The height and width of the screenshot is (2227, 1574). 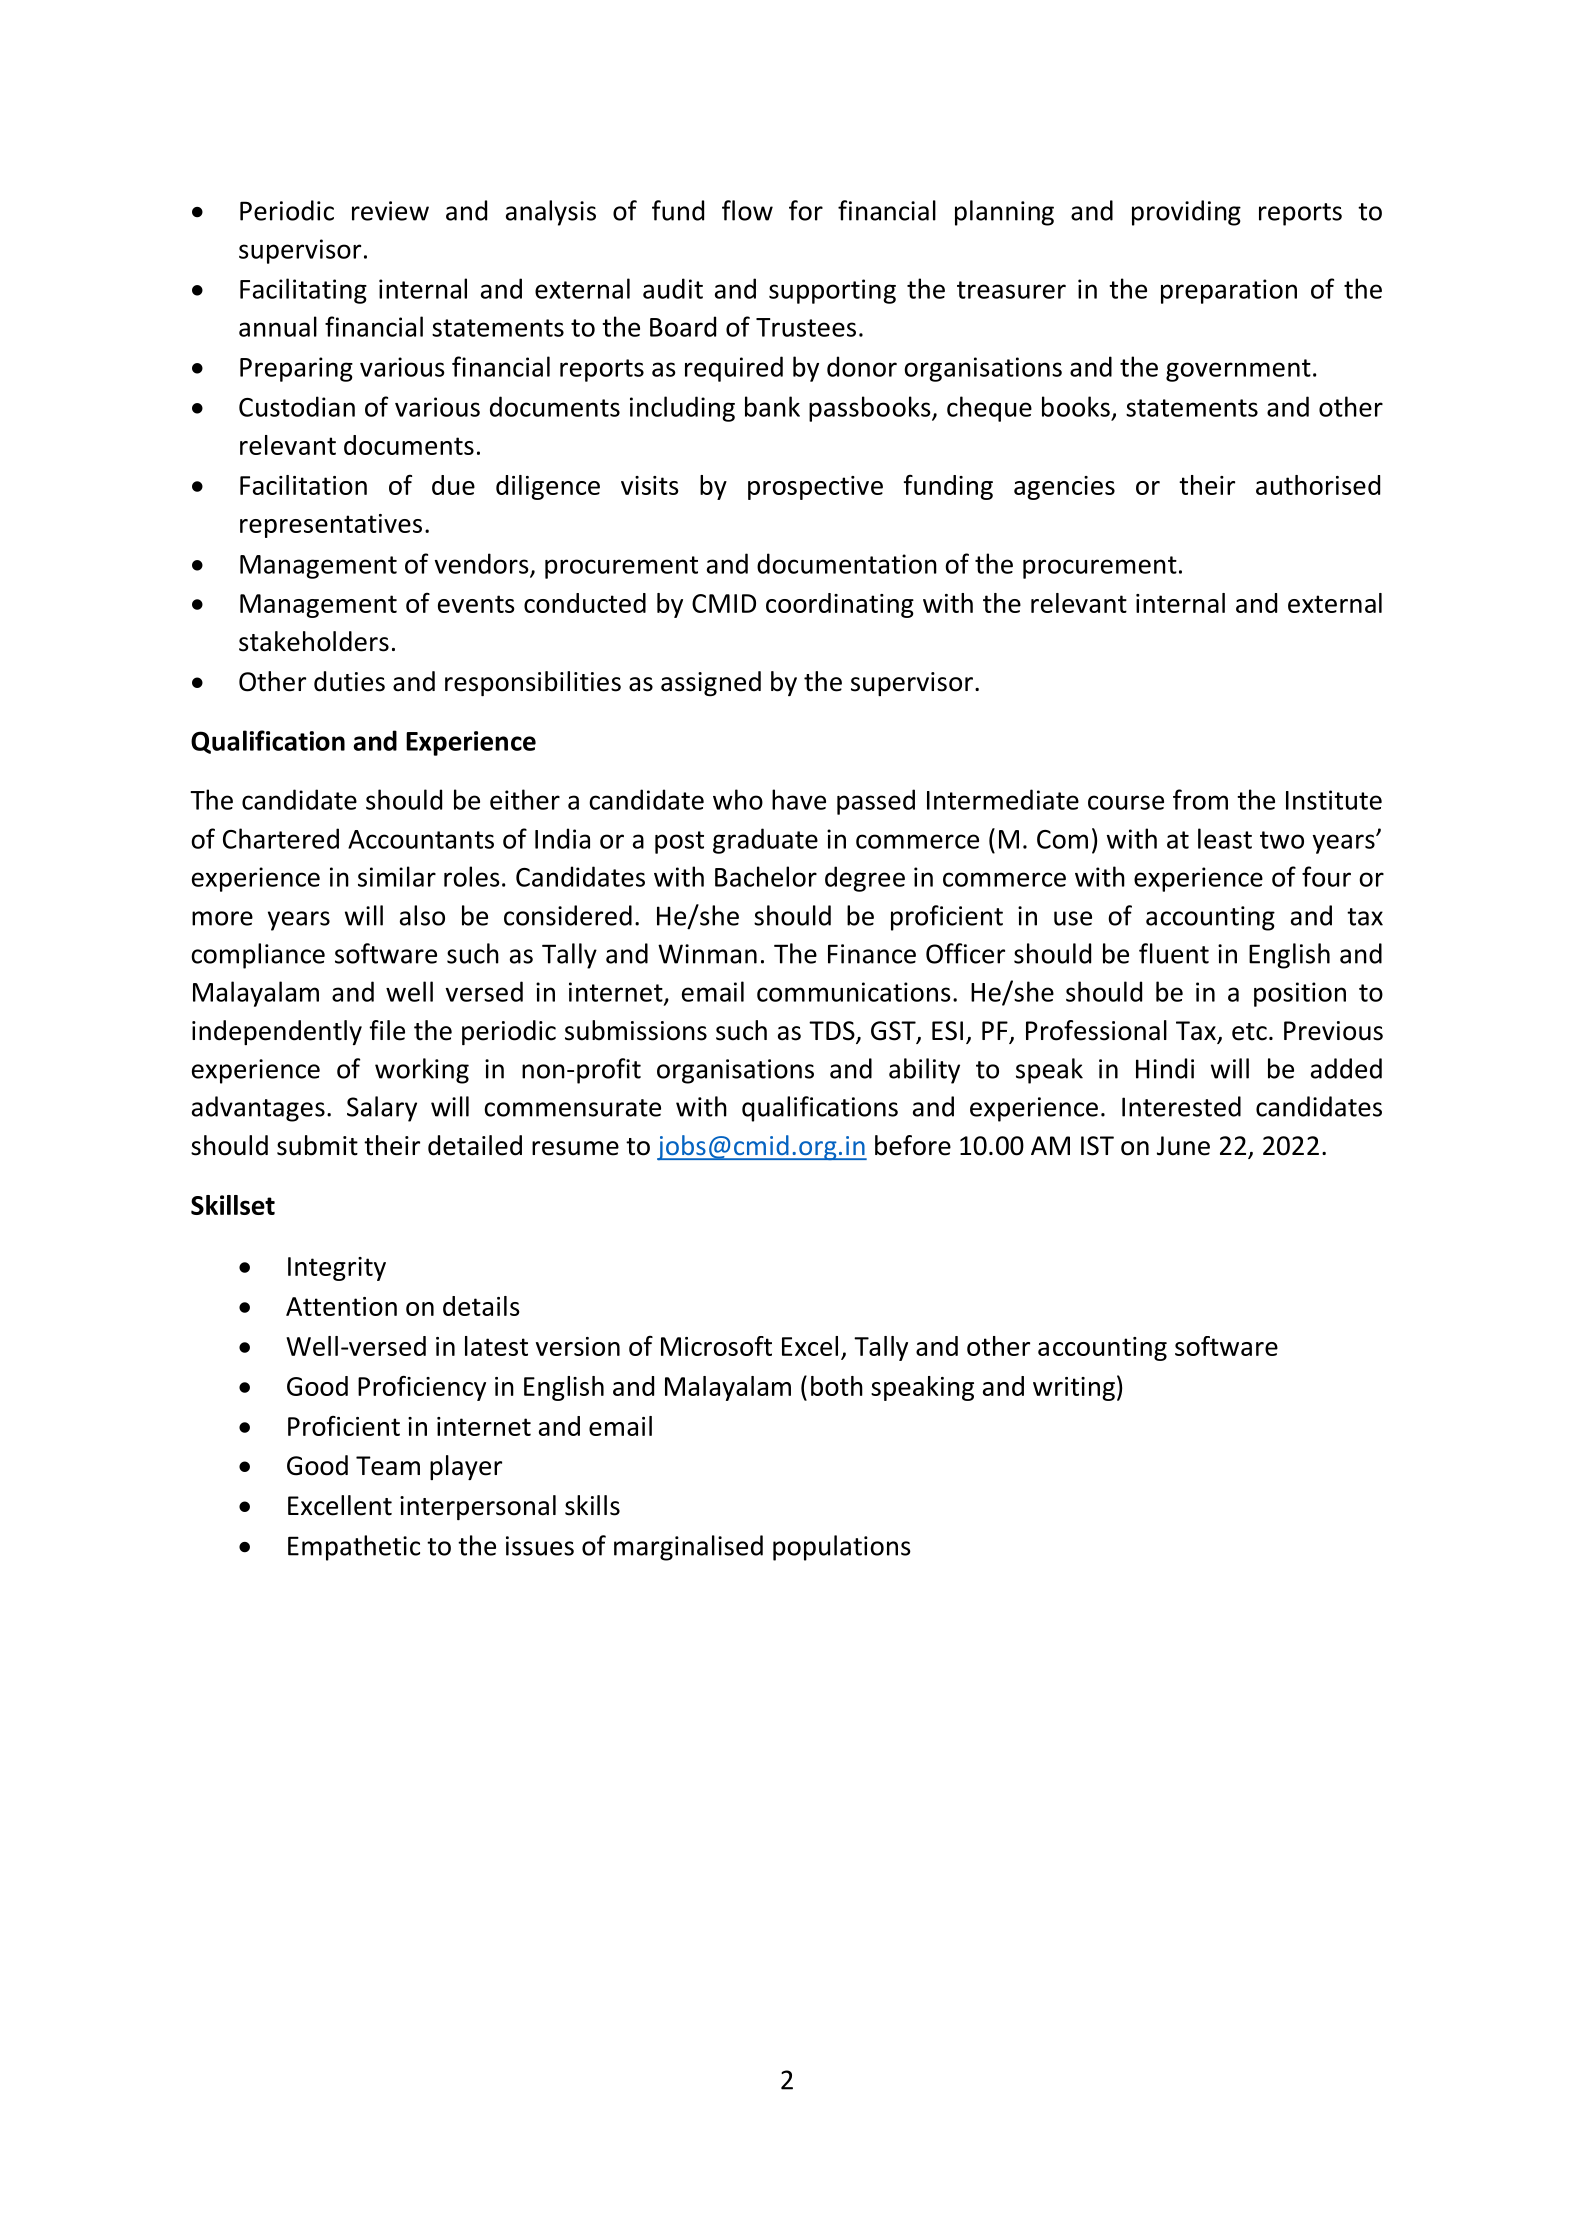 What do you see at coordinates (354, 1548) in the screenshot?
I see `Empathetic` at bounding box center [354, 1548].
